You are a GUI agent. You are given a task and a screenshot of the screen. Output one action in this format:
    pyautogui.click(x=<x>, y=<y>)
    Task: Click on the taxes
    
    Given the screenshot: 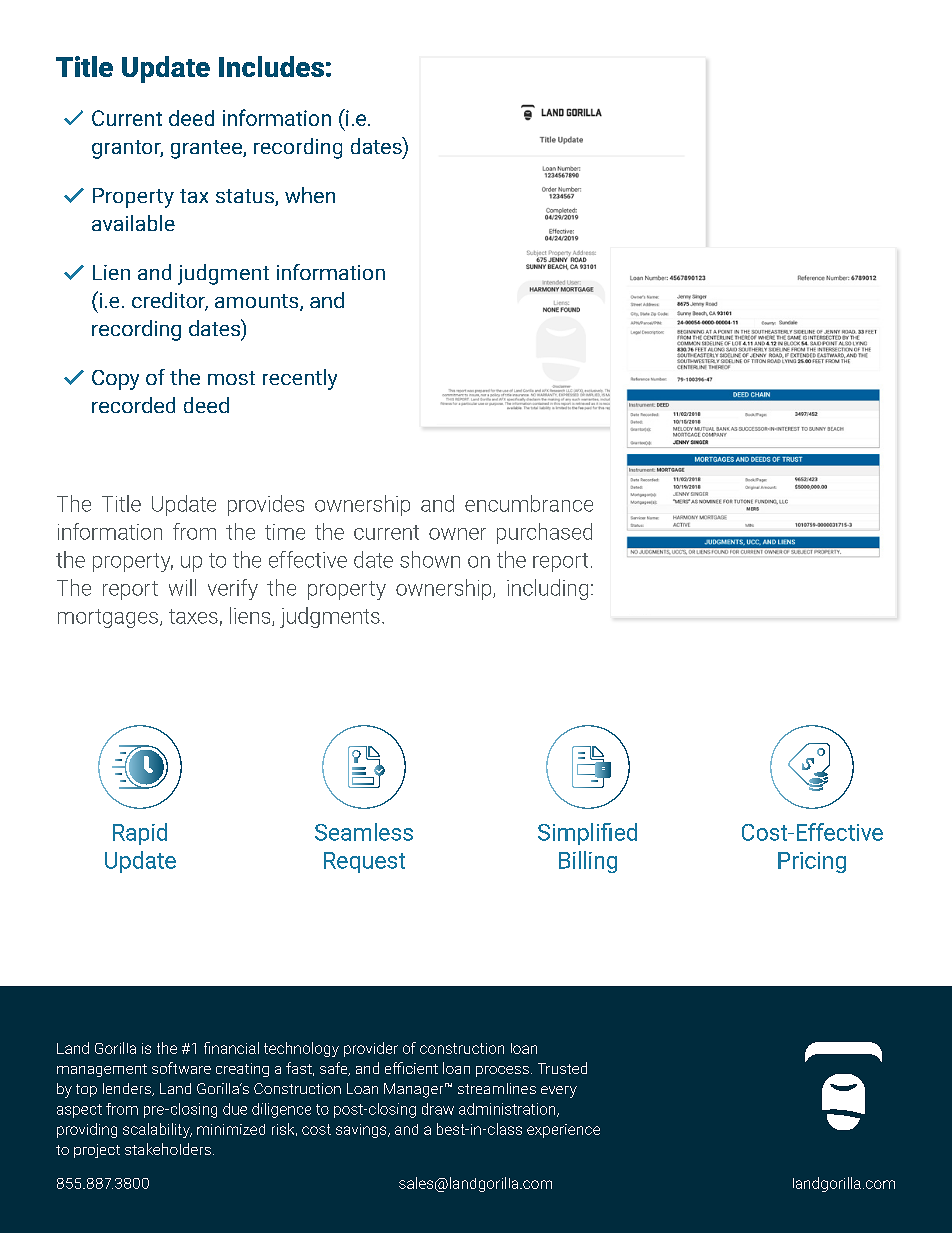 What is the action you would take?
    pyautogui.click(x=193, y=616)
